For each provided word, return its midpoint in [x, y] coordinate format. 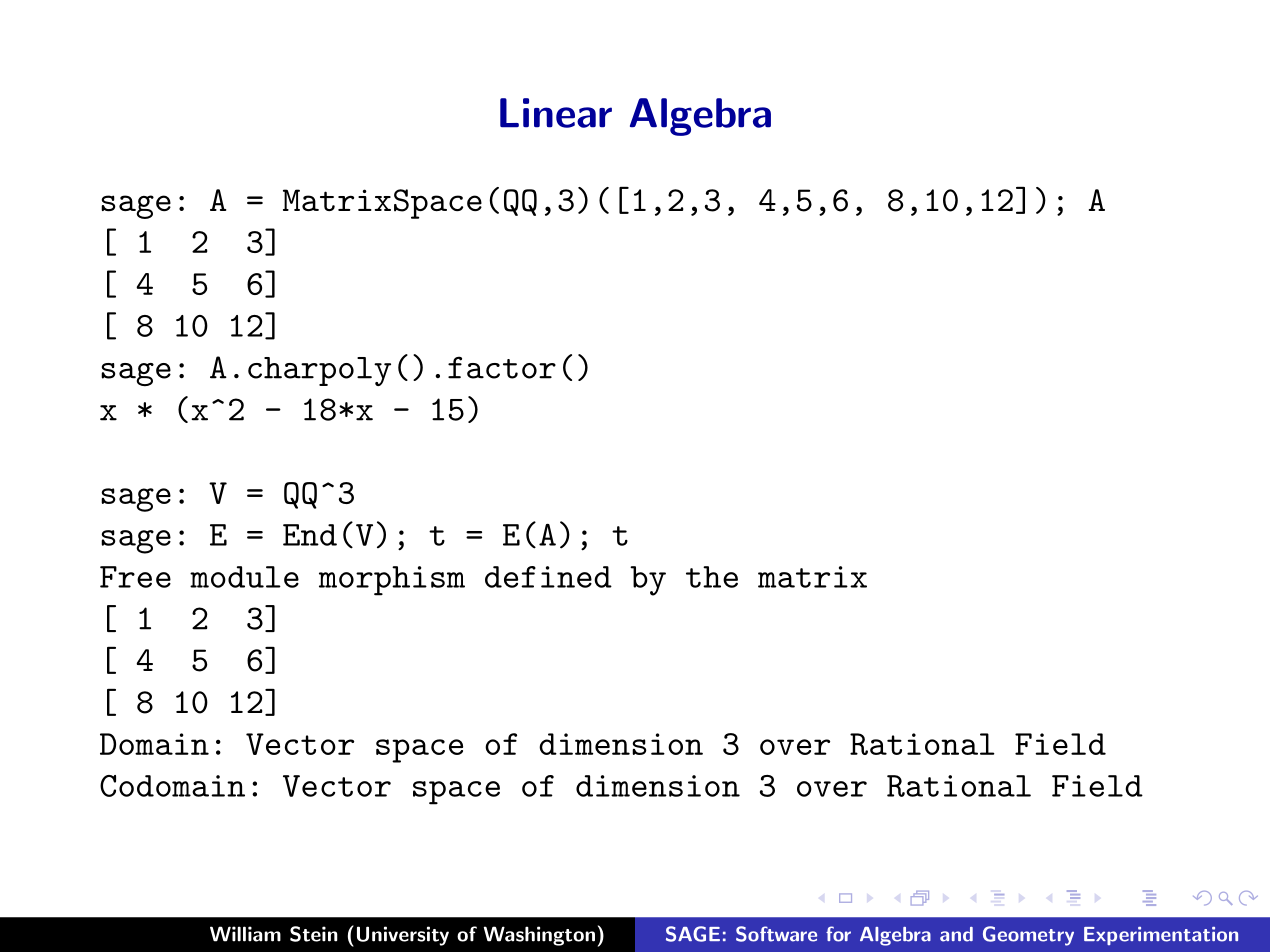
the [712, 577]
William [245, 934]
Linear [556, 113]
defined [548, 577]
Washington [539, 936]
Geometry [1028, 936]
